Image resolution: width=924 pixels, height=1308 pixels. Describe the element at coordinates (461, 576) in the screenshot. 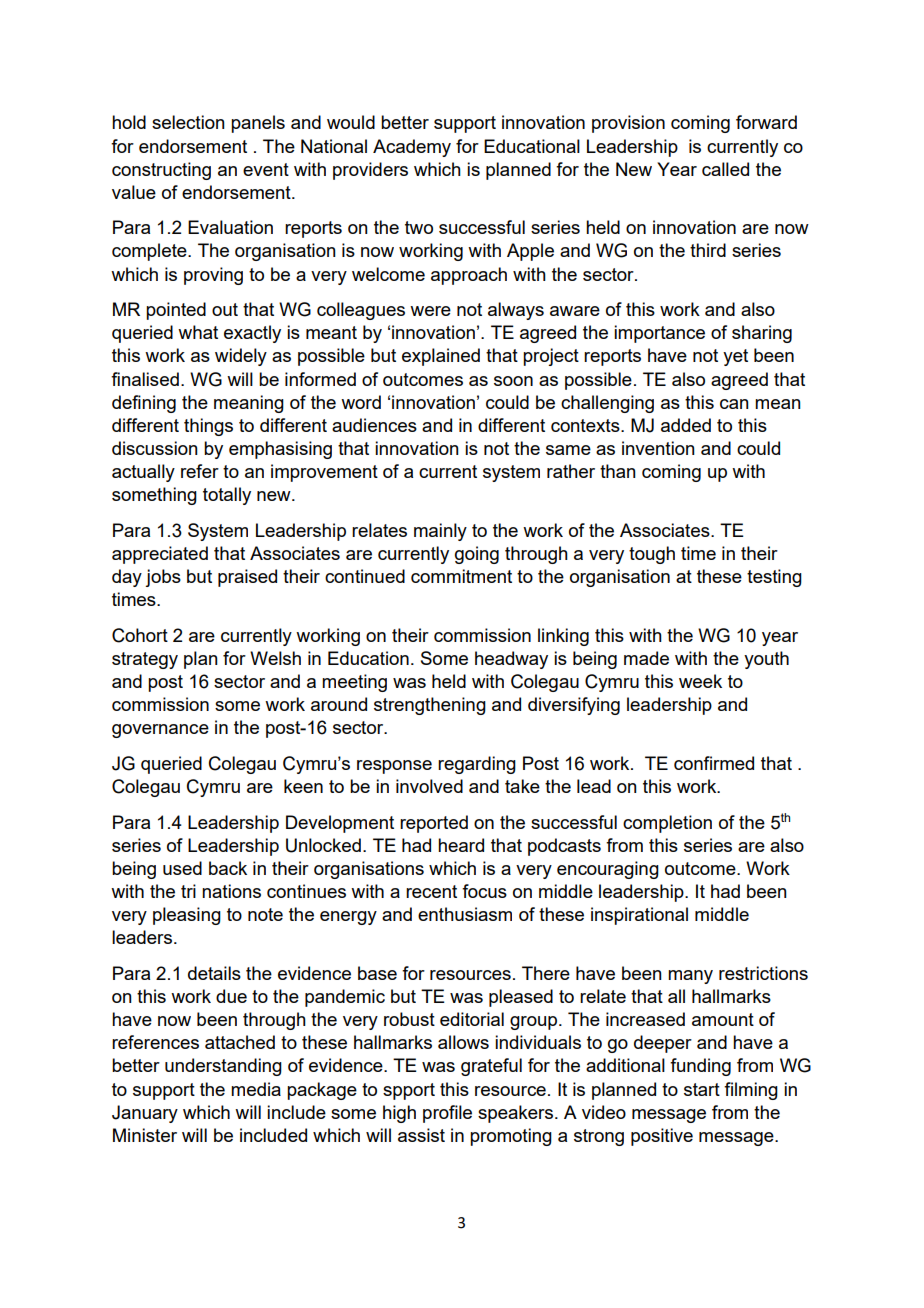

I see `commitment` at that location.
